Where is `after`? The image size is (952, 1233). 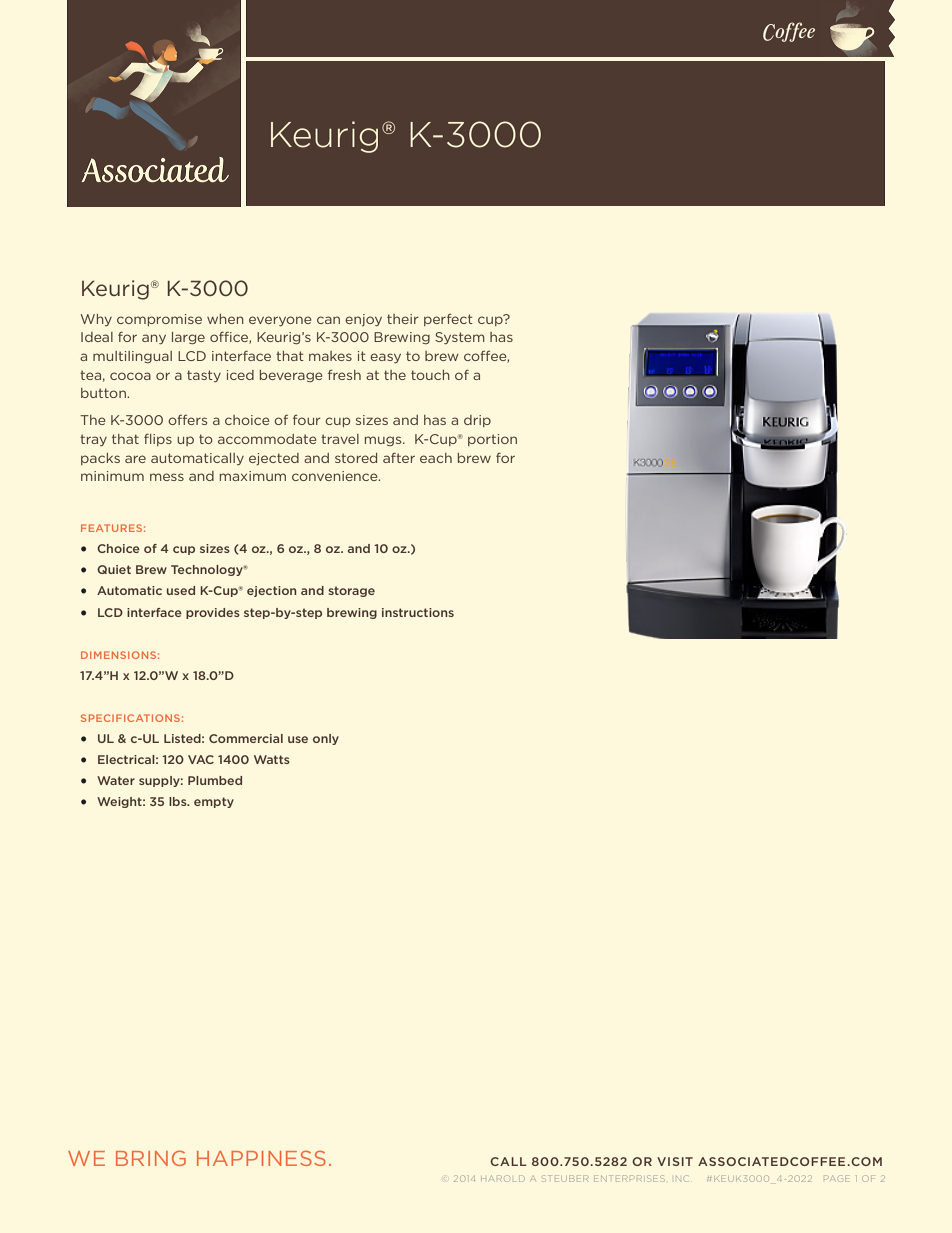
after is located at coordinates (399, 458).
